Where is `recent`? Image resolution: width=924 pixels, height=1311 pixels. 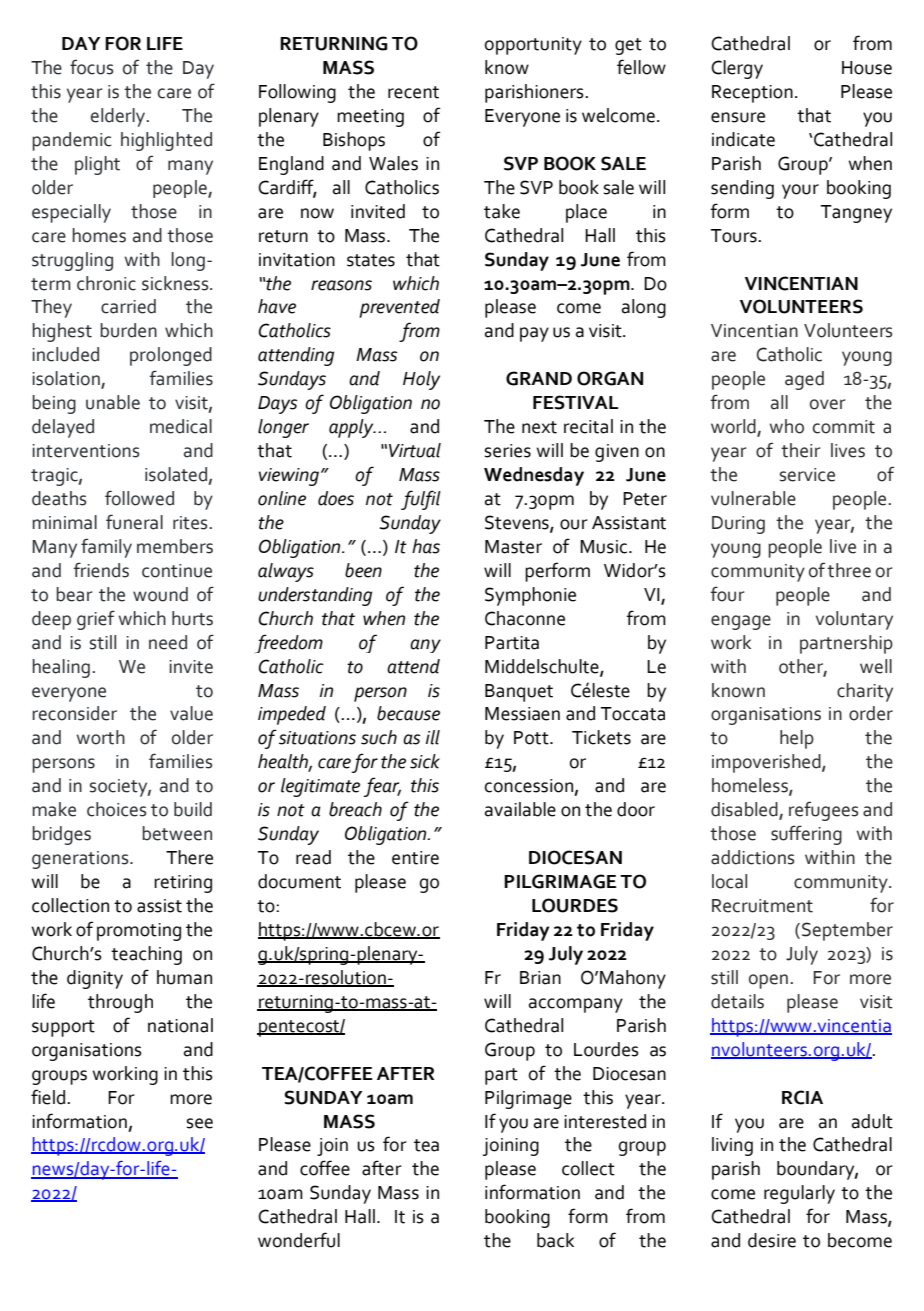 recent is located at coordinates (413, 92).
